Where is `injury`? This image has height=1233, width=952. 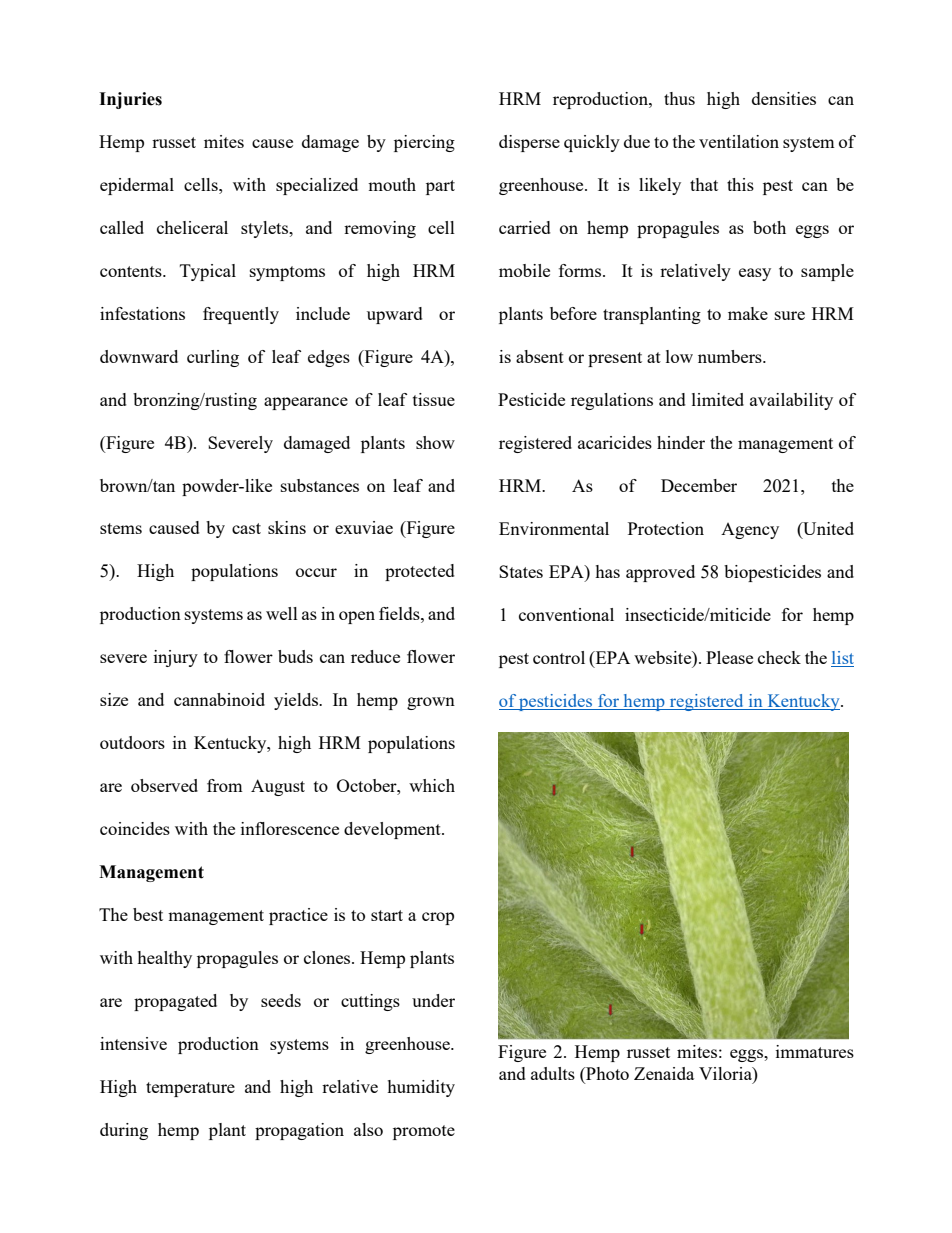 injury is located at coordinates (176, 658).
